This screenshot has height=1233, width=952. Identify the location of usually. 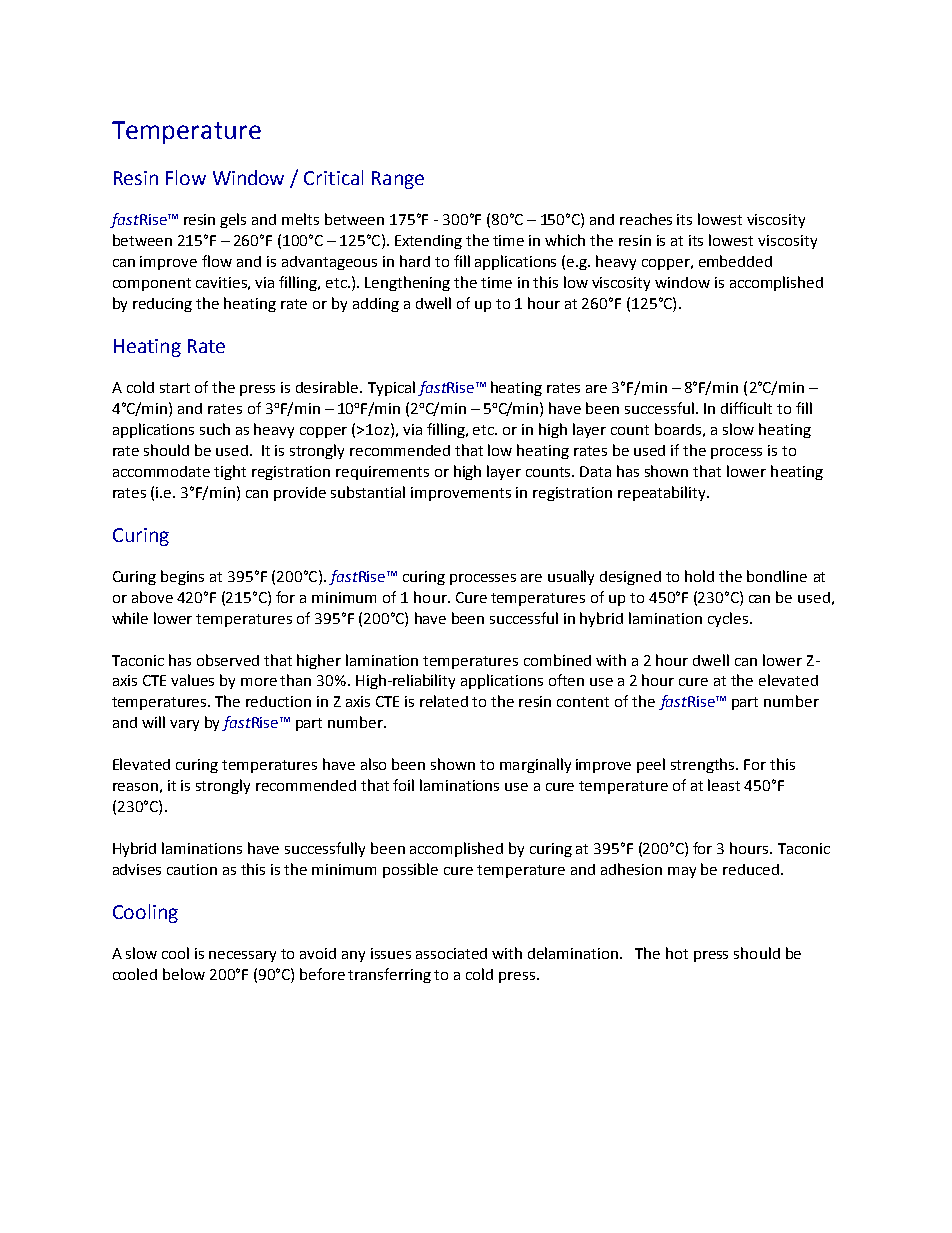
(571, 577).
